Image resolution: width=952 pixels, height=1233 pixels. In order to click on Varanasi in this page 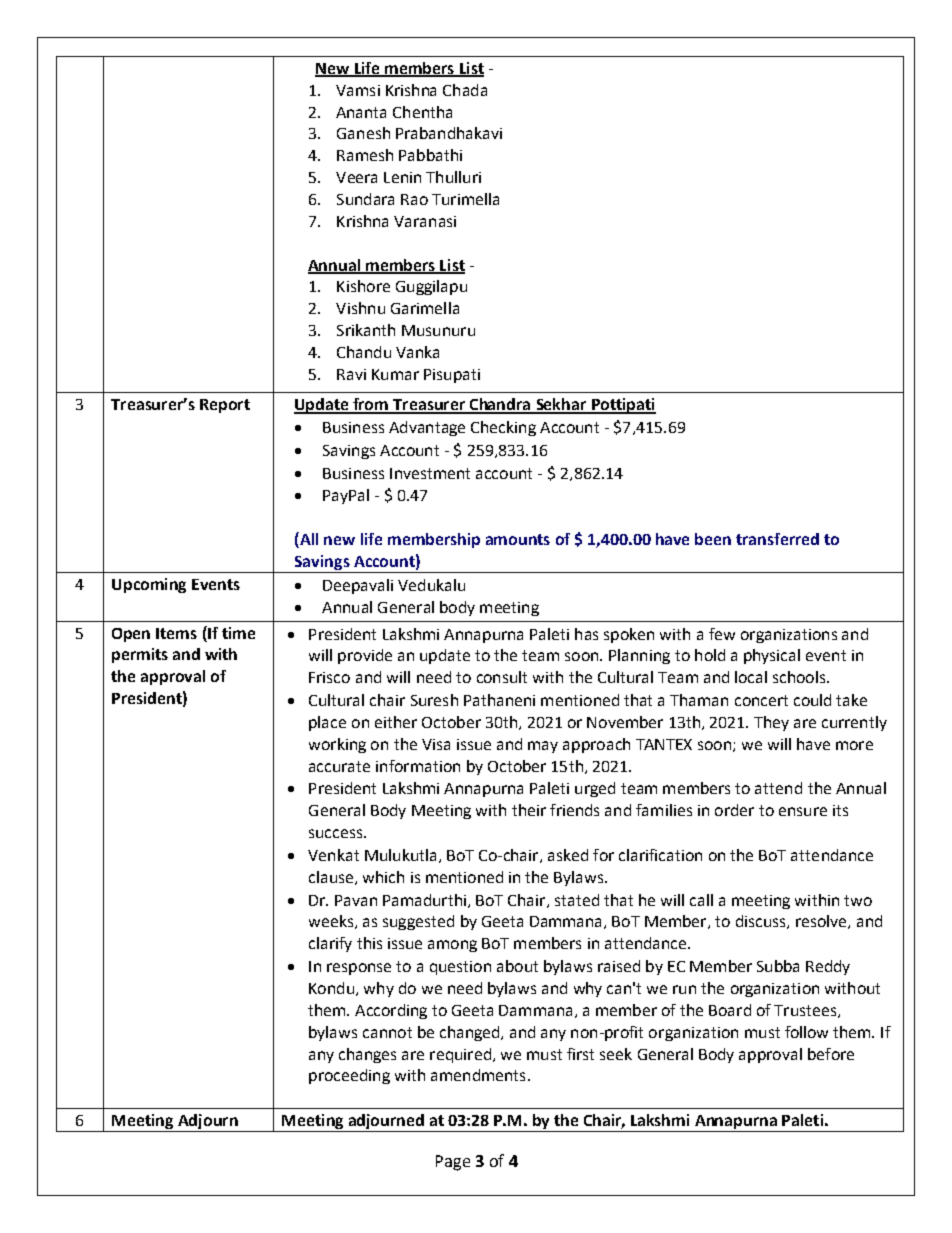, I will do `click(425, 221)`.
